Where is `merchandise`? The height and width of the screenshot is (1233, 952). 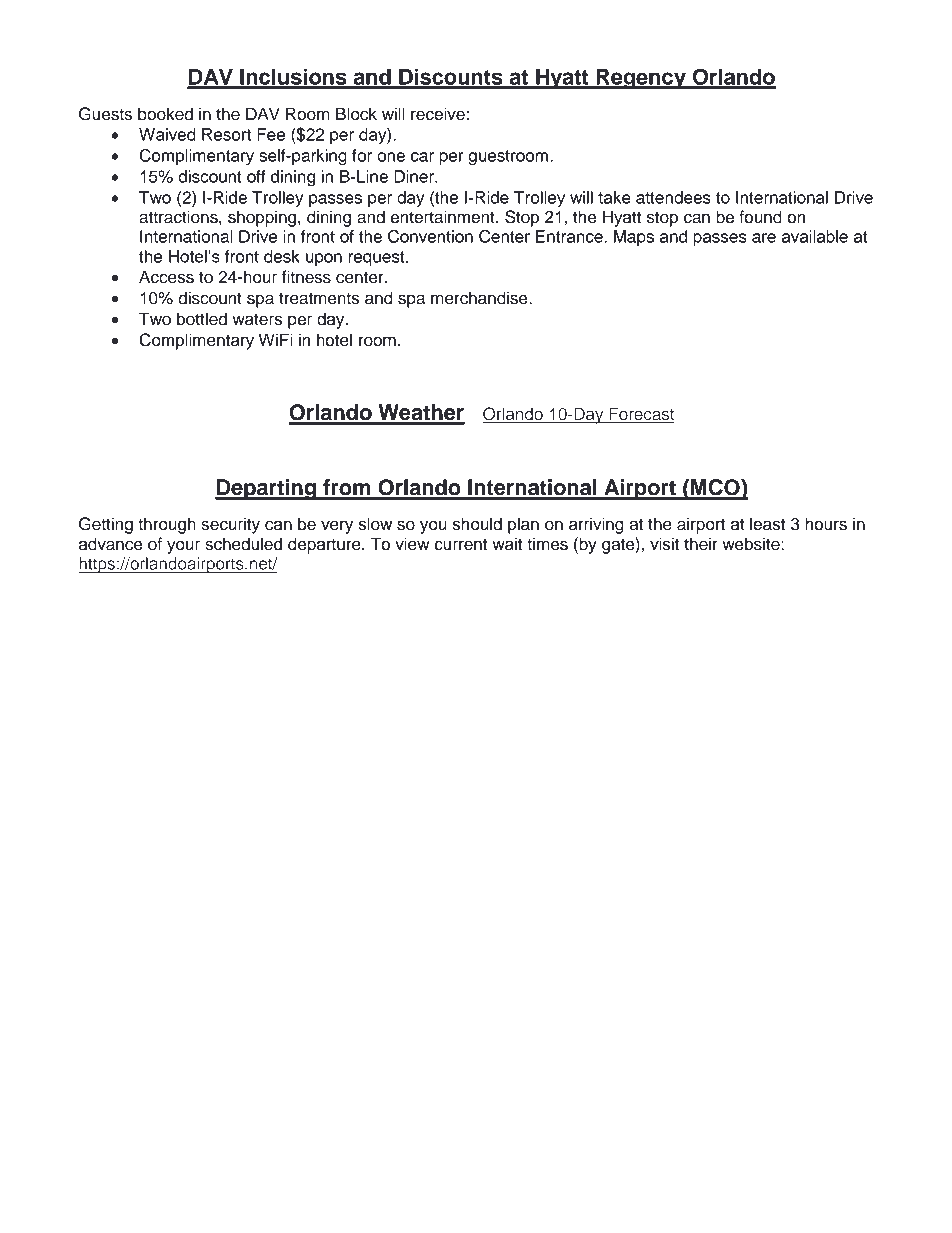 merchandise is located at coordinates (480, 298).
